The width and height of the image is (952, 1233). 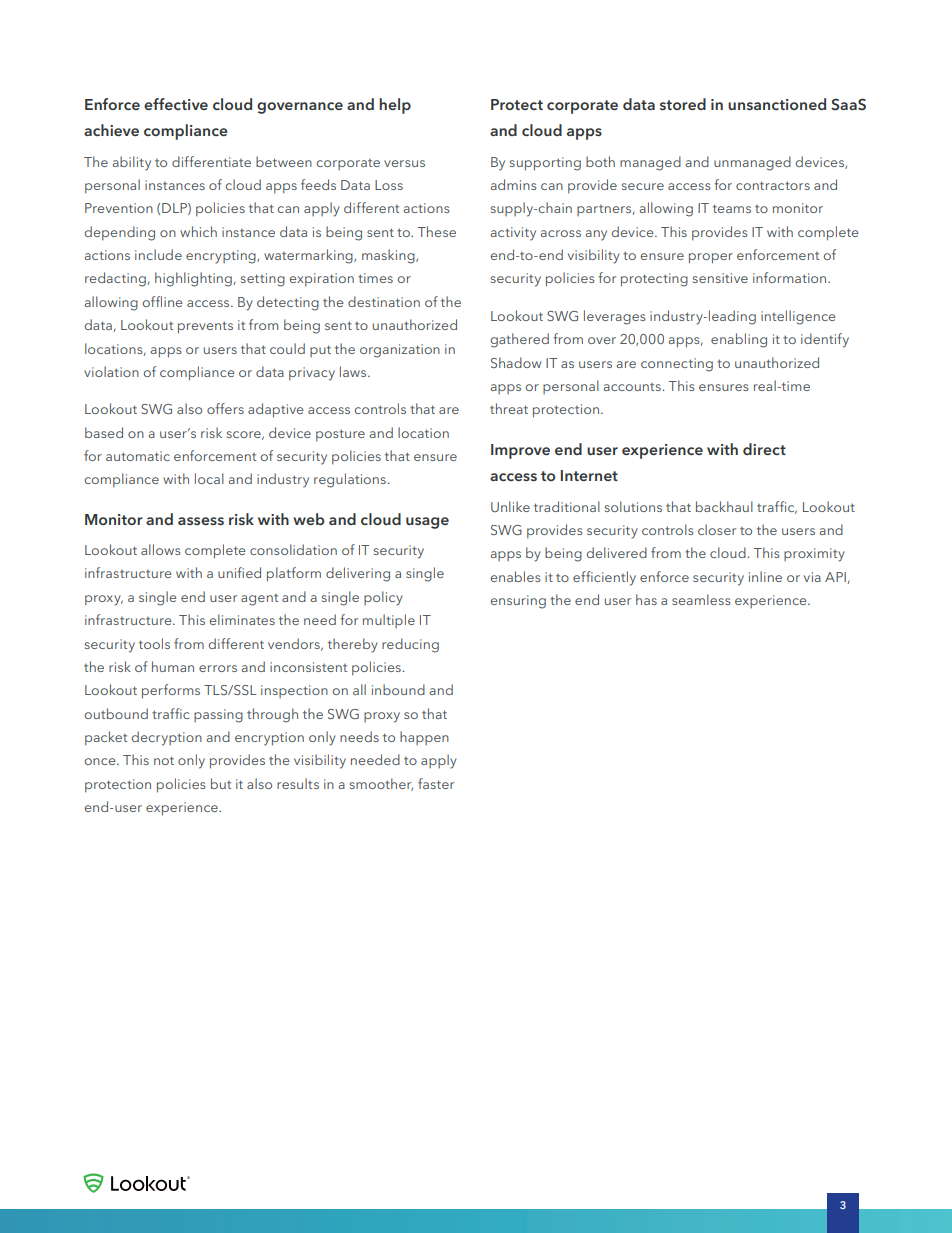 What do you see at coordinates (520, 451) in the image?
I see `Improve` at bounding box center [520, 451].
